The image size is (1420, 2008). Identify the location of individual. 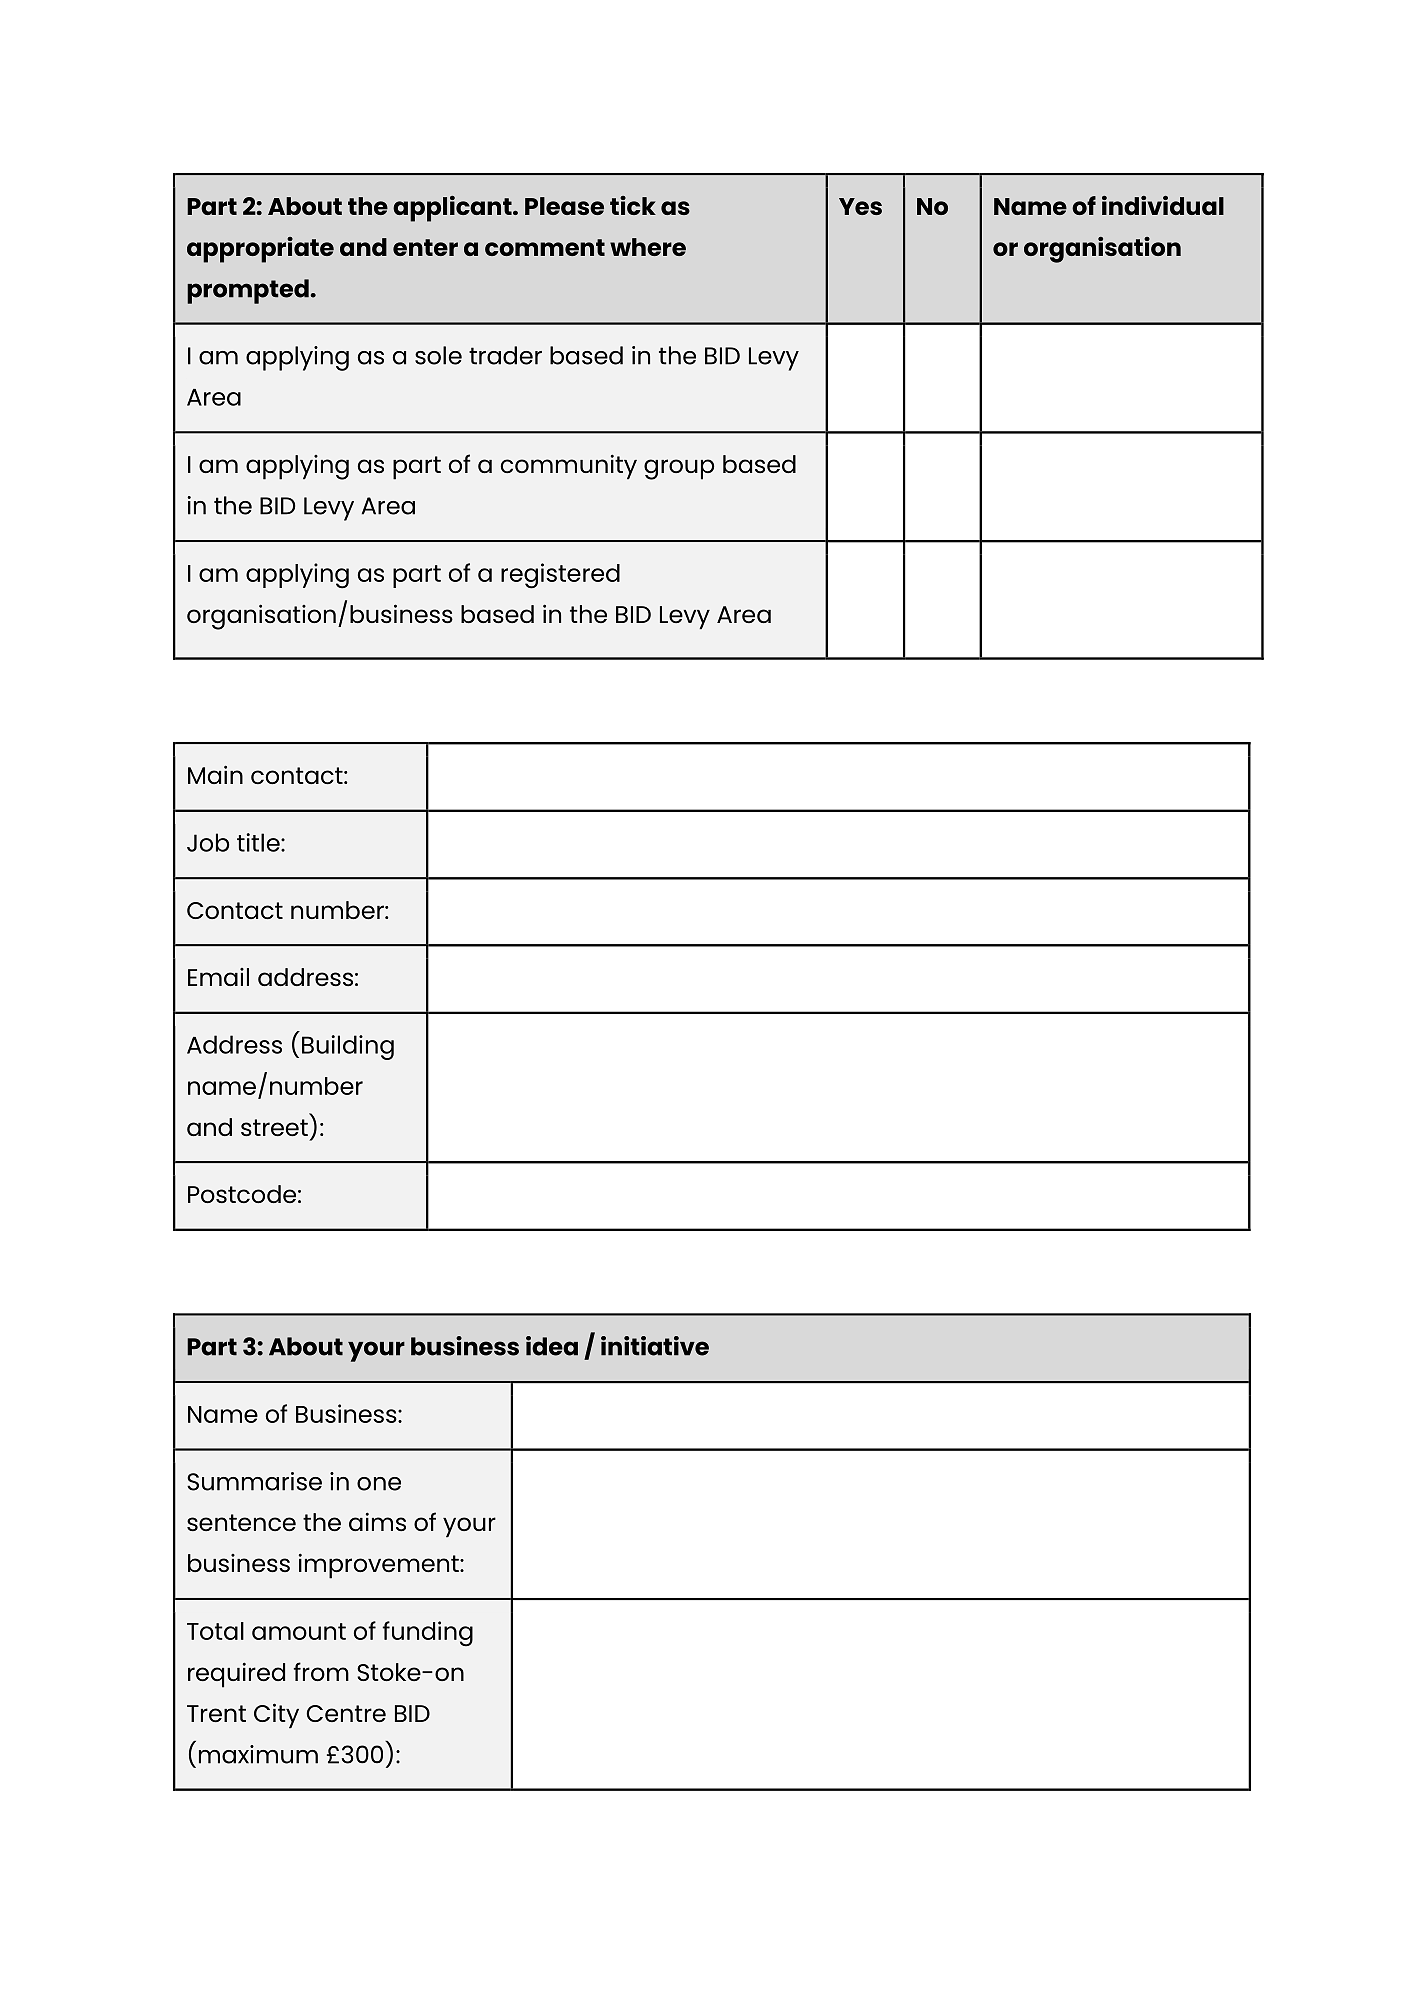
(1163, 205).
